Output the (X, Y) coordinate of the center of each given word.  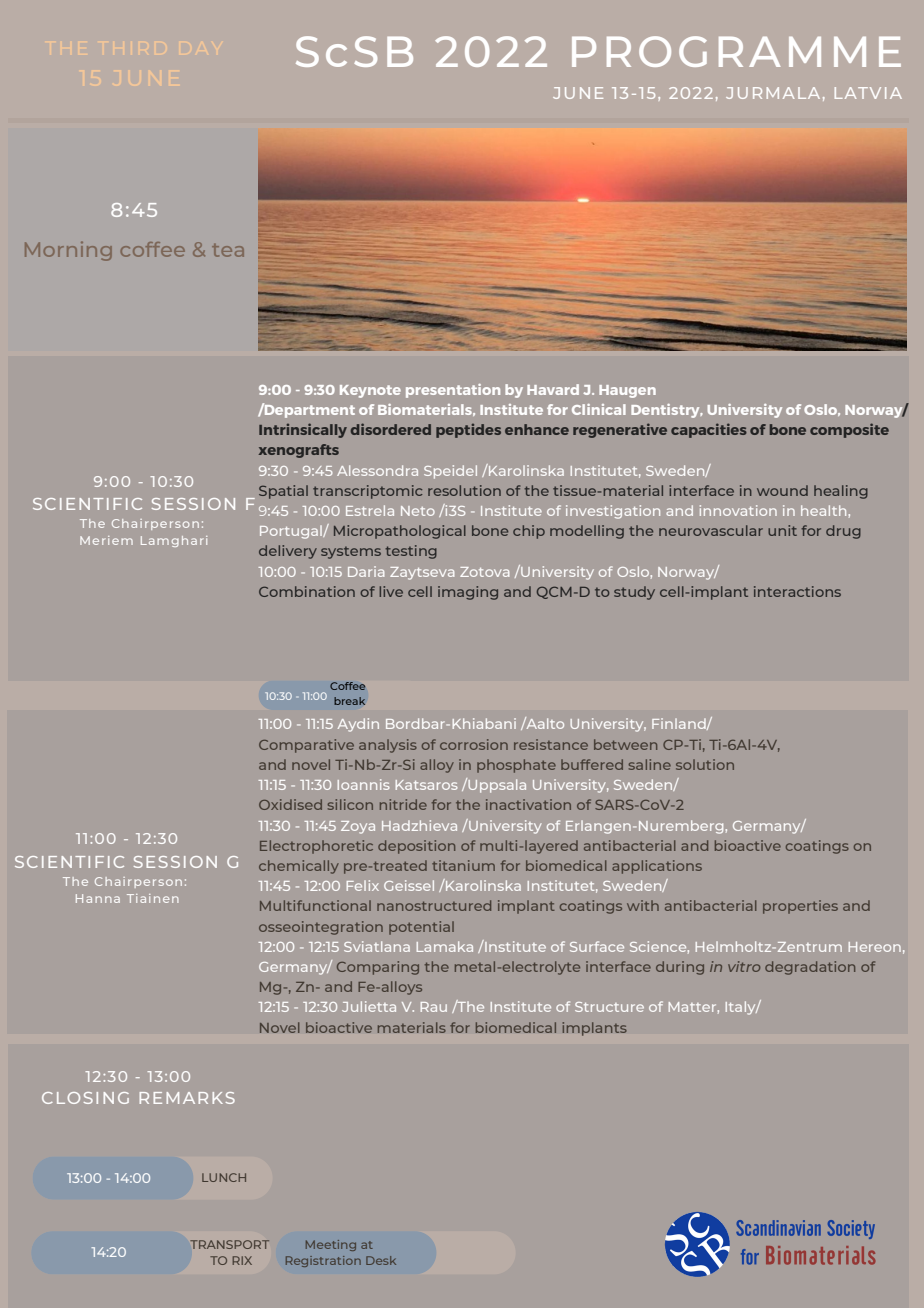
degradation (810, 968)
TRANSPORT (229, 1244)
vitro (744, 966)
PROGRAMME (736, 51)
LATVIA (868, 93)
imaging (468, 593)
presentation (453, 391)
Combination (307, 591)
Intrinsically (303, 430)
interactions (797, 591)
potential (421, 928)
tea (228, 250)
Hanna (98, 898)
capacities (709, 430)
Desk (381, 1260)
